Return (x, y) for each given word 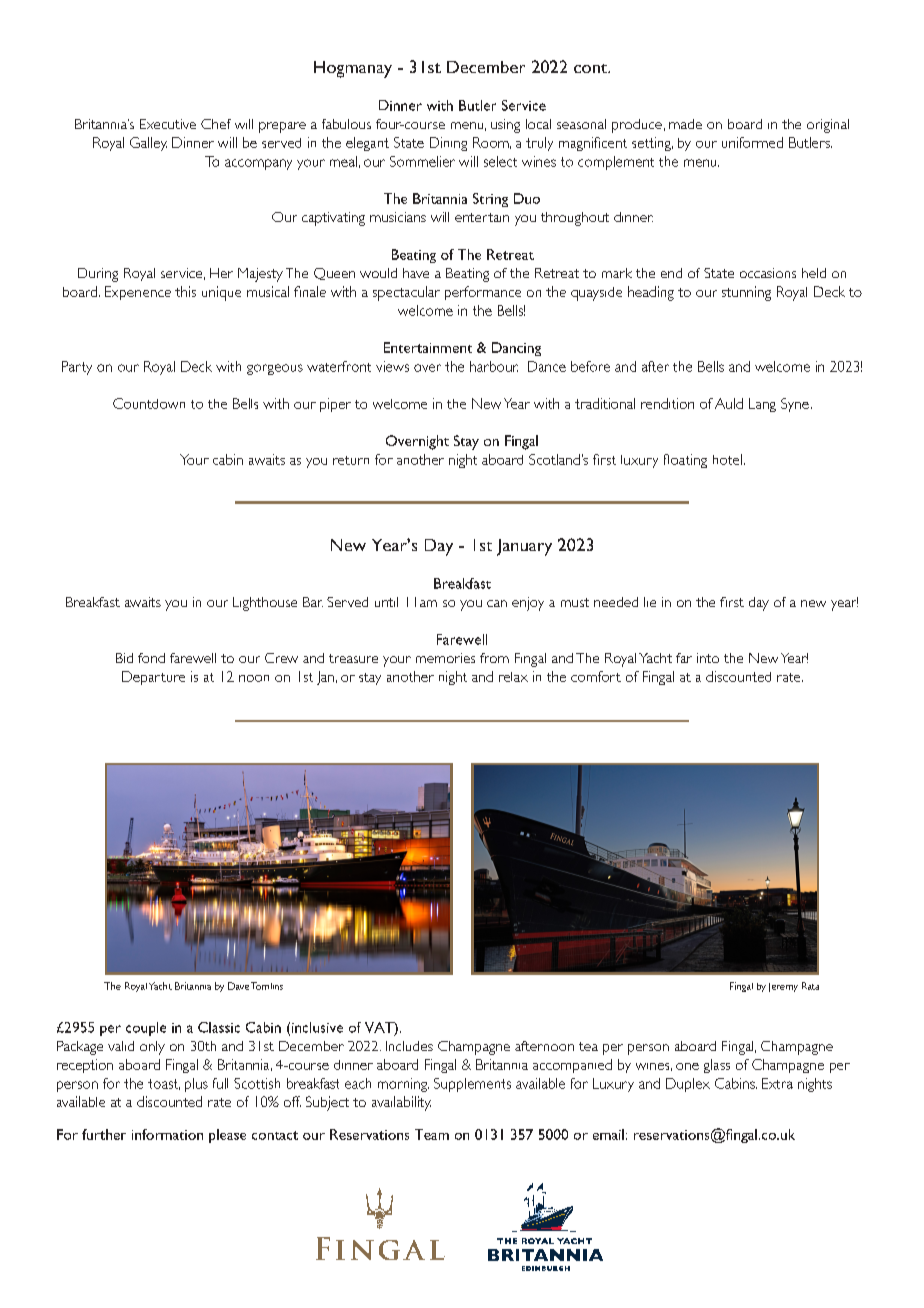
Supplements (472, 1085)
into (708, 658)
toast (164, 1084)
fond (151, 658)
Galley (148, 144)
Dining (448, 144)
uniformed (752, 142)
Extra (777, 1083)
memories (445, 658)
